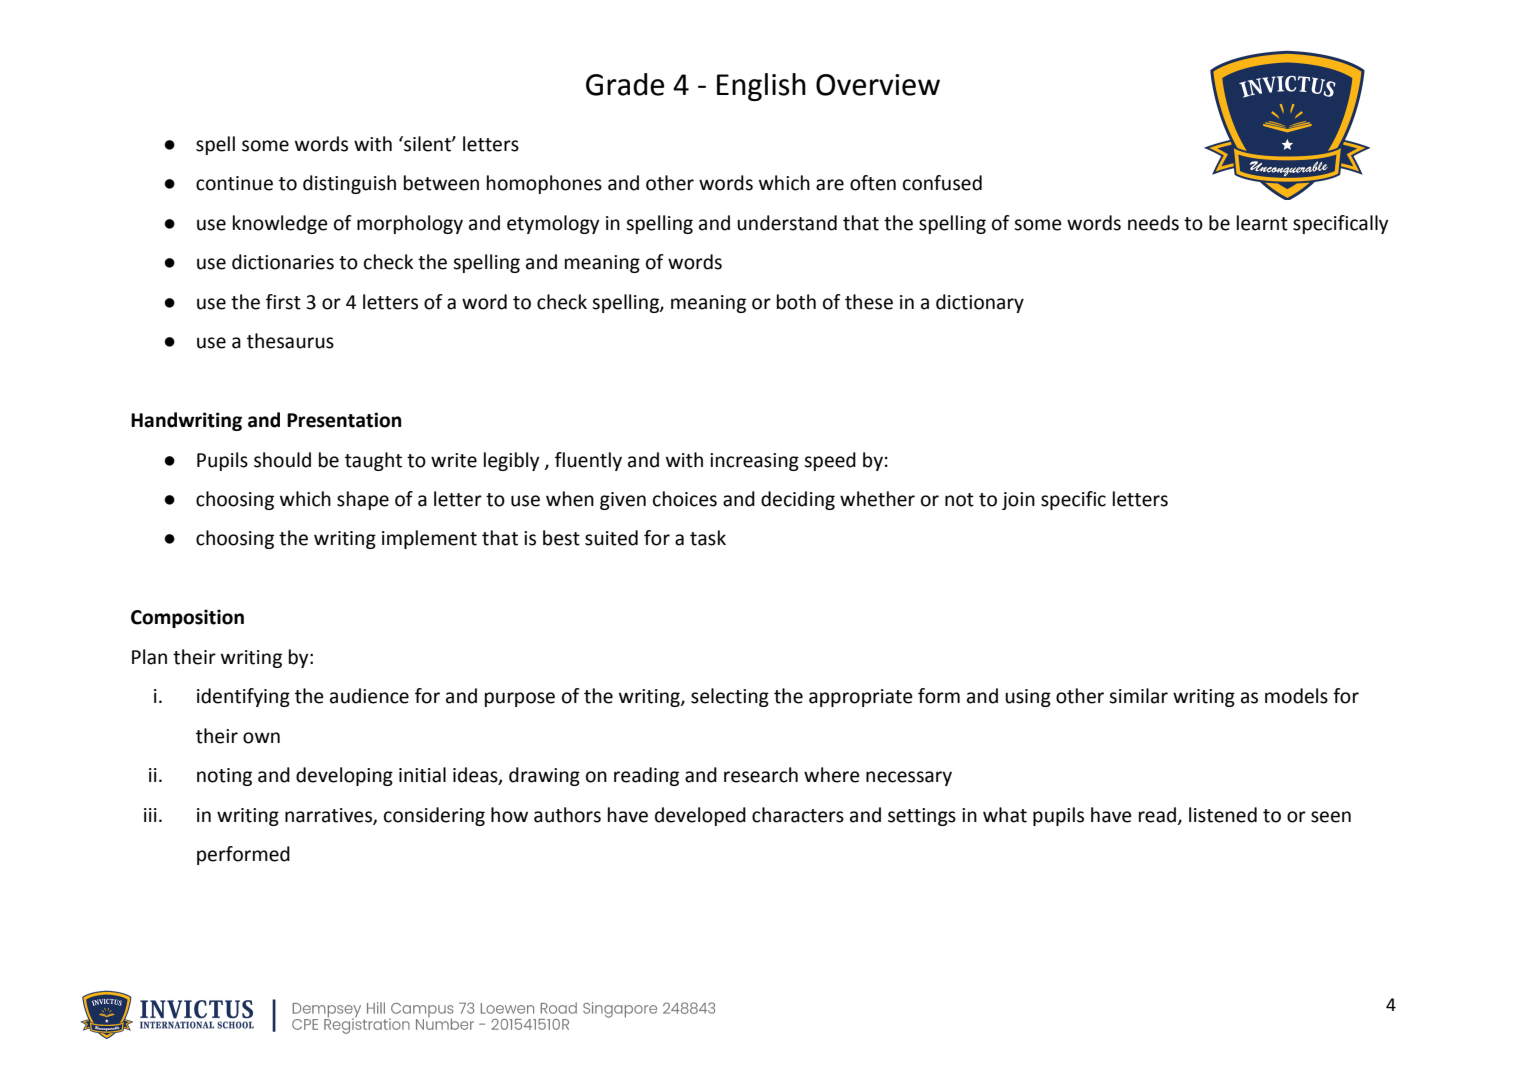 The height and width of the screenshot is (1081, 1529). What do you see at coordinates (708, 538) in the screenshot?
I see `task` at bounding box center [708, 538].
